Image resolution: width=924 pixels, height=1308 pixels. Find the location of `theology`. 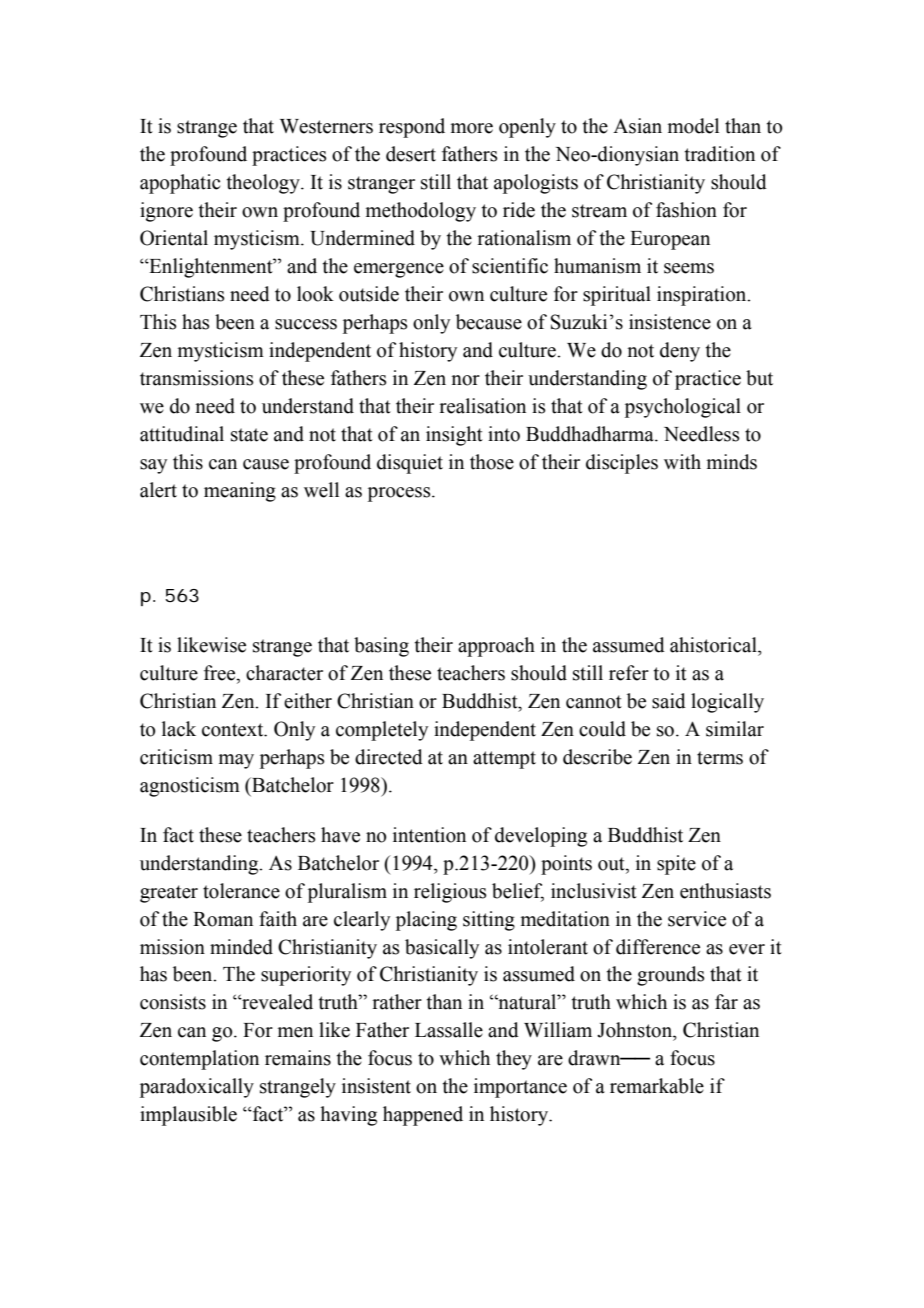

theology is located at coordinates (264, 184).
